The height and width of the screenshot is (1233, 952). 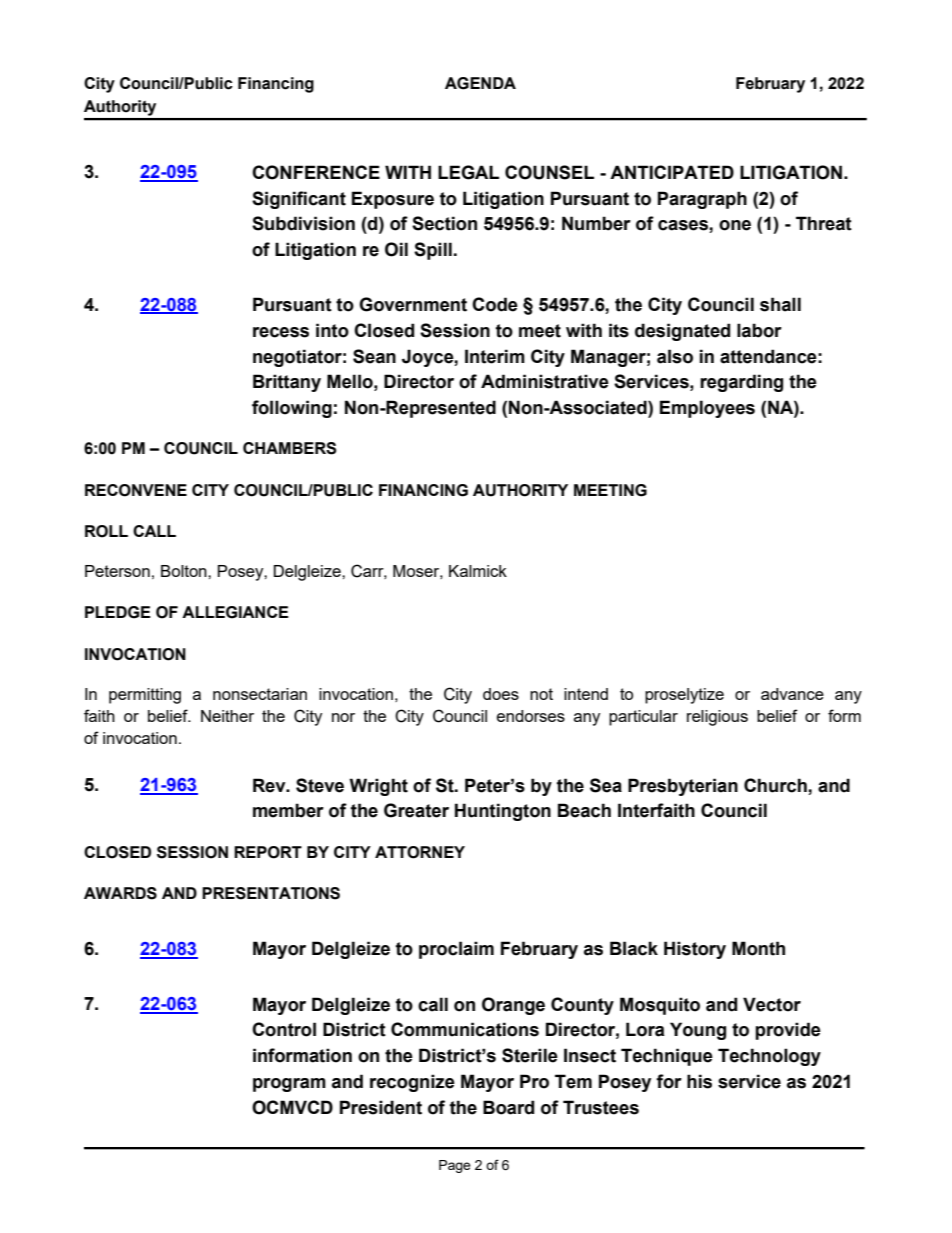 What do you see at coordinates (792, 694) in the screenshot?
I see `advance` at bounding box center [792, 694].
